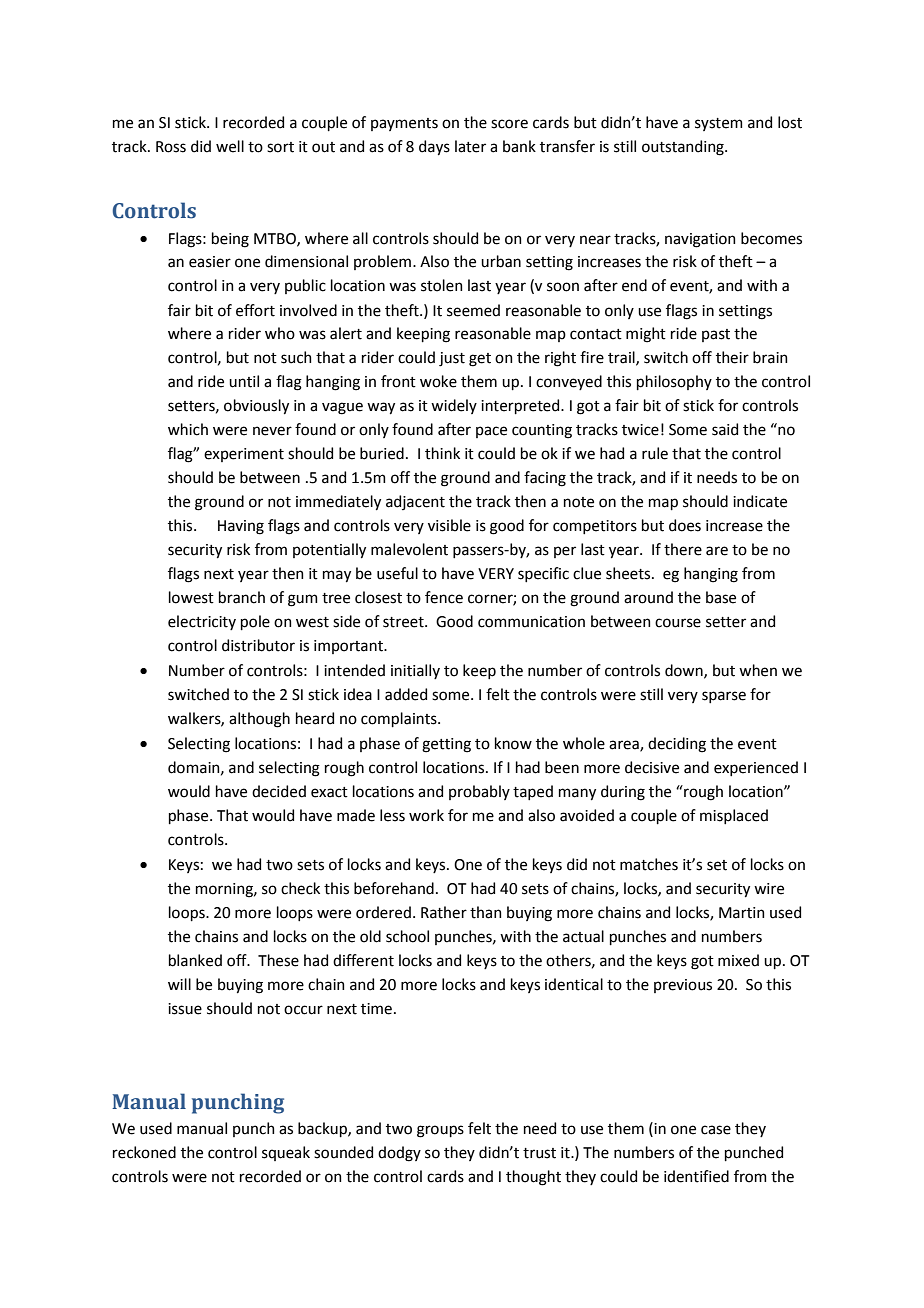 The height and width of the screenshot is (1308, 924). I want to click on probably, so click(479, 792).
